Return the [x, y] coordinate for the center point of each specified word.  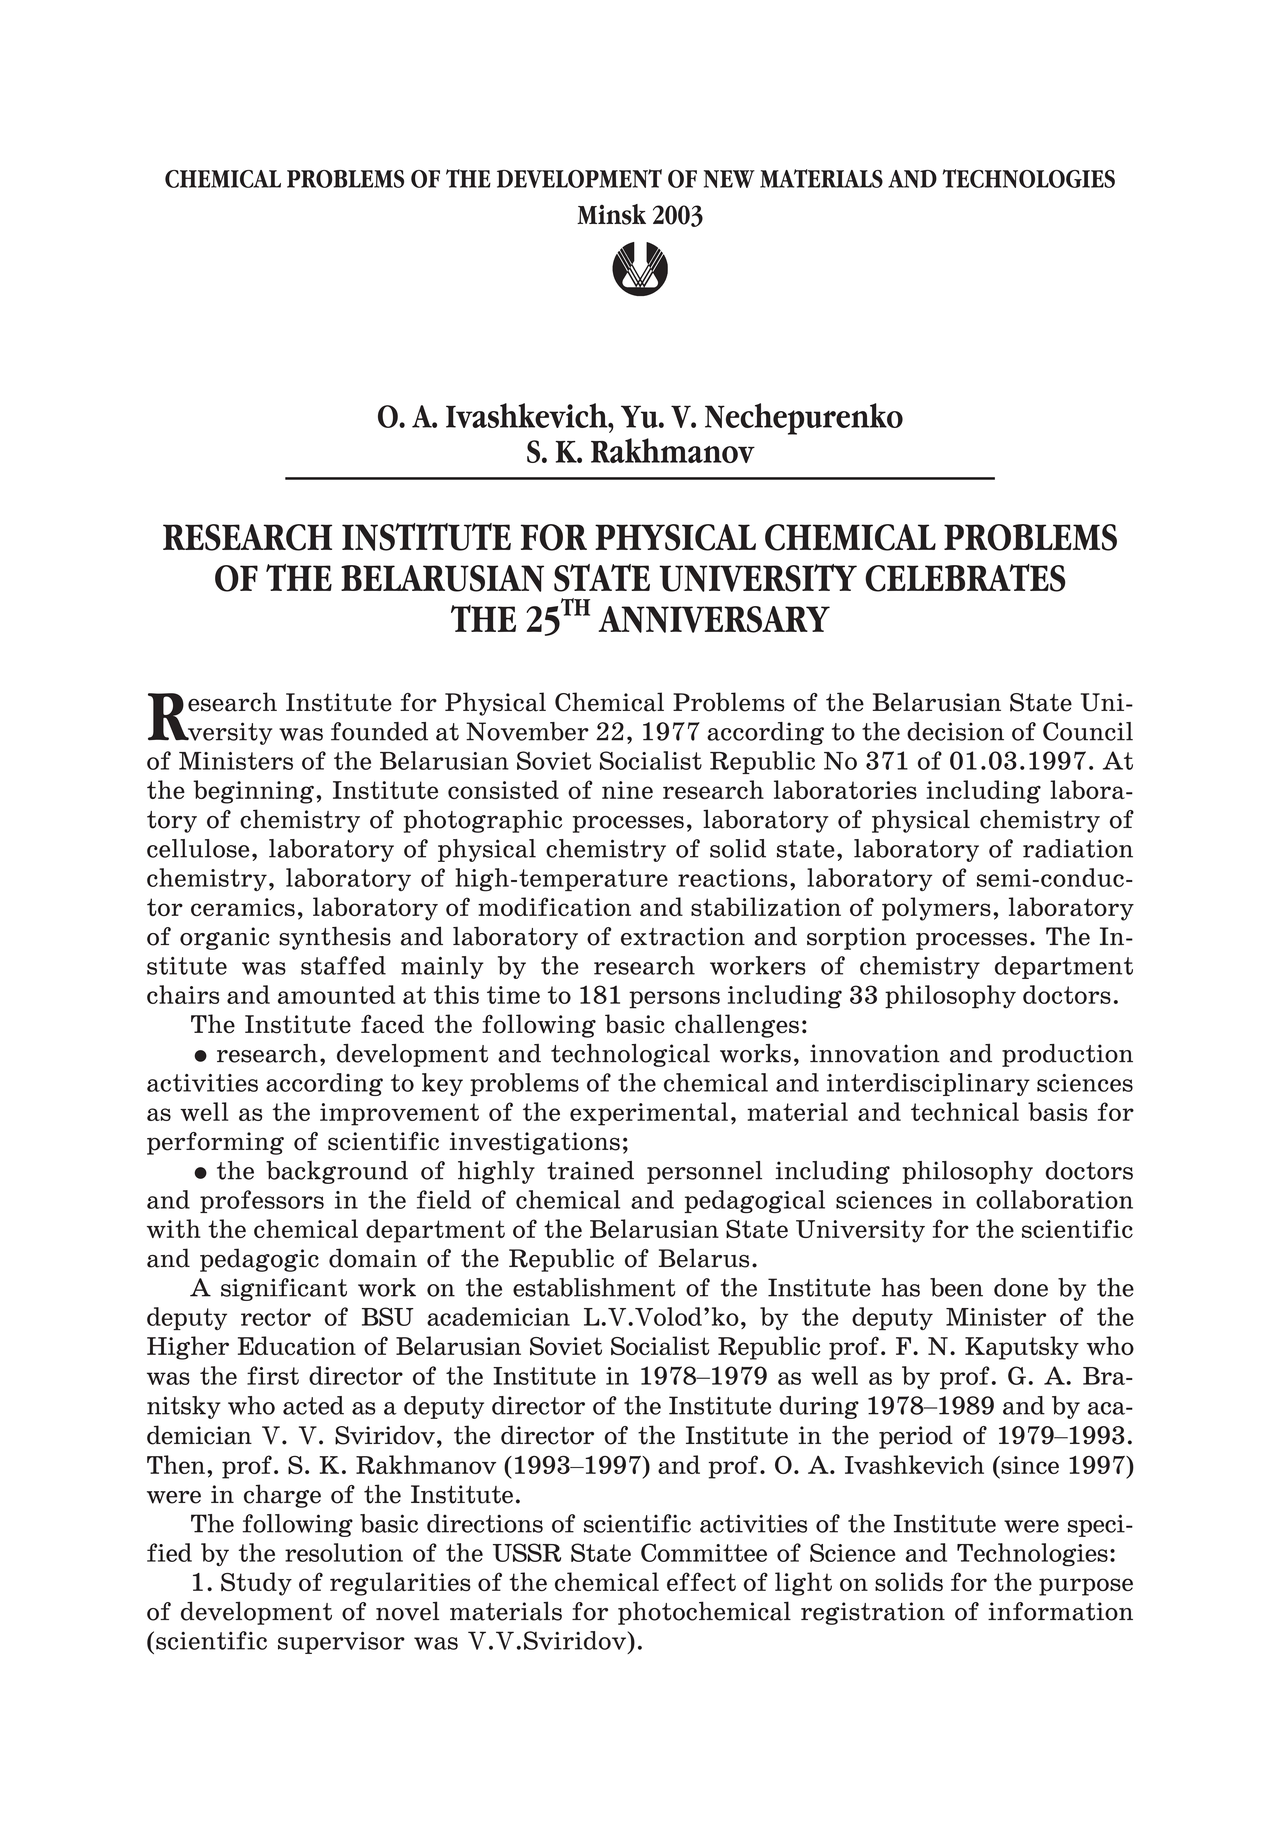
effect [701, 1581]
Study [256, 1584]
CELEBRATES [965, 578]
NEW [729, 179]
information [1060, 1611]
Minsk [611, 214]
